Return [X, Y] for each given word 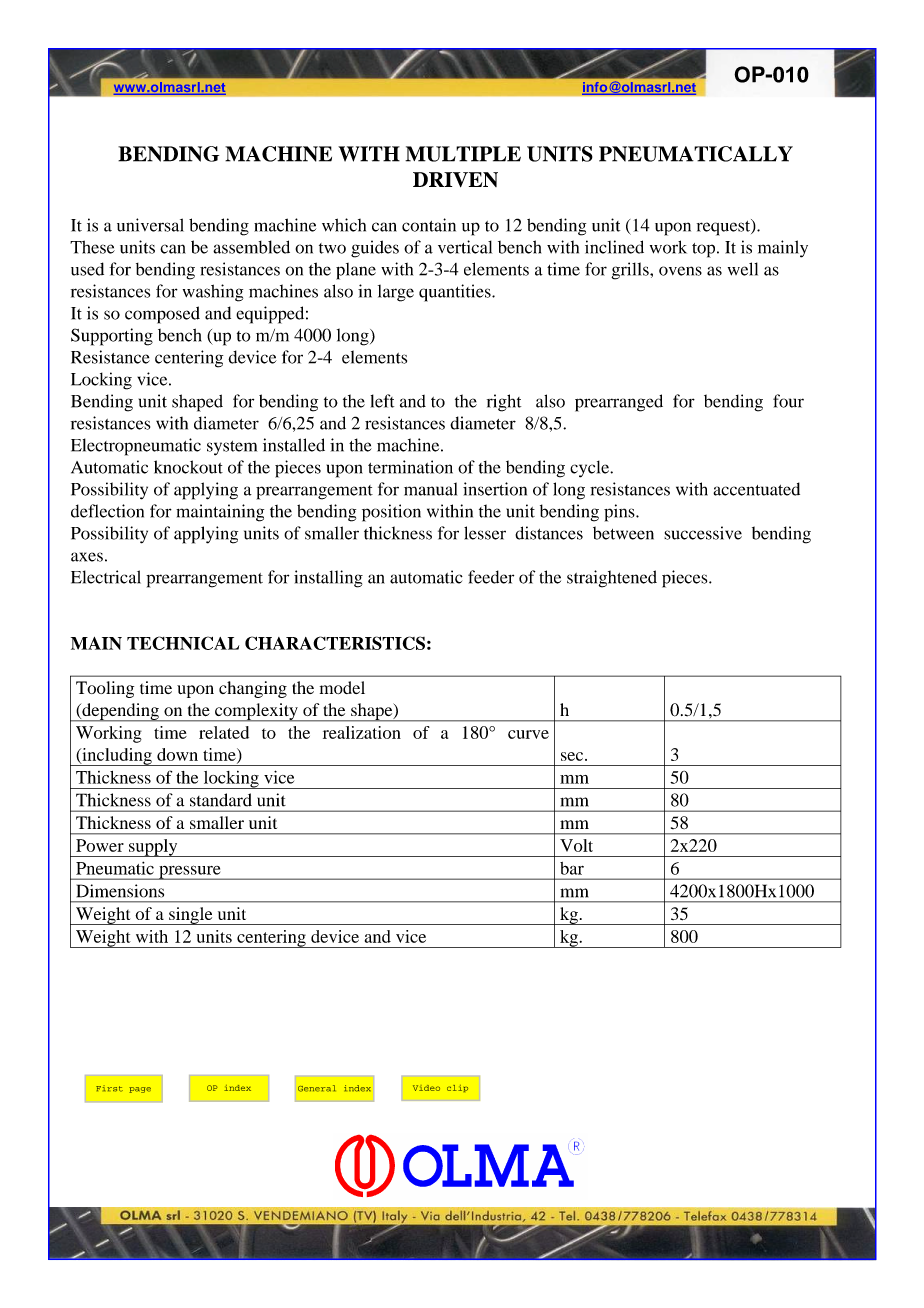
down [177, 754]
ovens [680, 271]
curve [528, 734]
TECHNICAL [183, 643]
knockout [188, 467]
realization [362, 732]
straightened [612, 579]
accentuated [756, 489]
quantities [456, 293]
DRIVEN [455, 179]
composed [162, 315]
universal [150, 225]
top [705, 250]
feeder [491, 577]
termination [410, 467]
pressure [190, 872]
